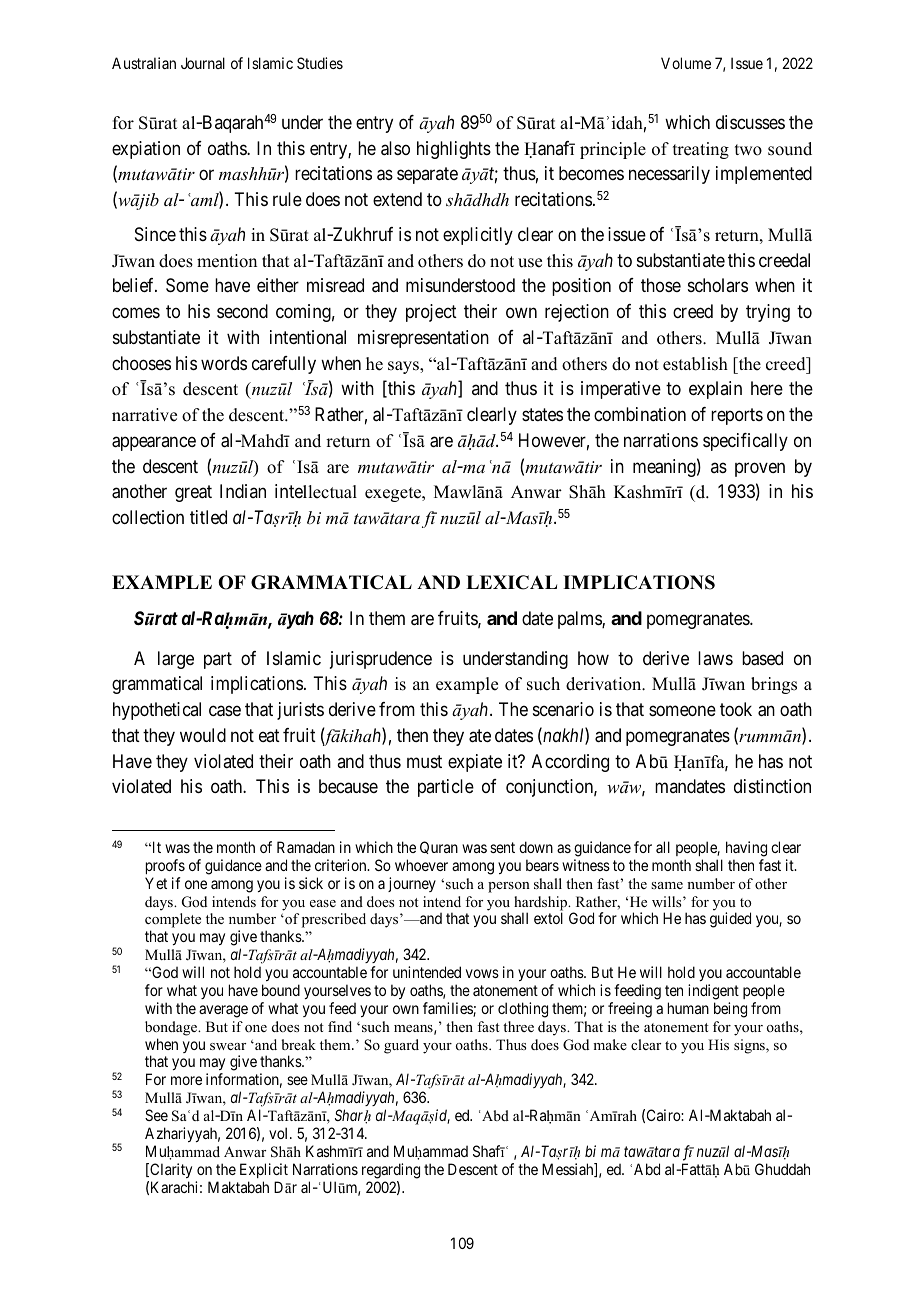  What do you see at coordinates (475, 763) in the page?
I see `expiate` at bounding box center [475, 763].
